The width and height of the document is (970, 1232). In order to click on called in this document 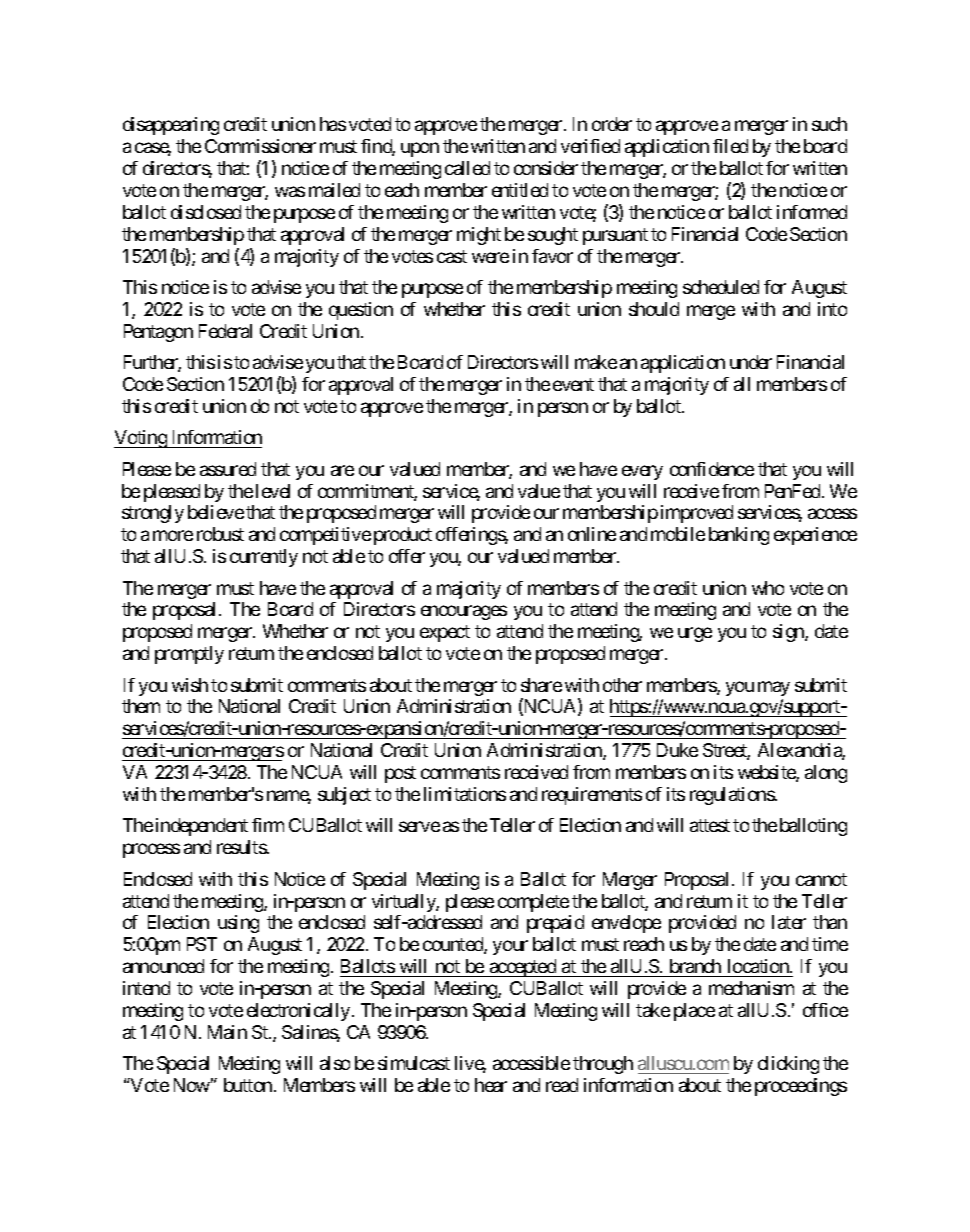, I will do `click(467, 168)`.
